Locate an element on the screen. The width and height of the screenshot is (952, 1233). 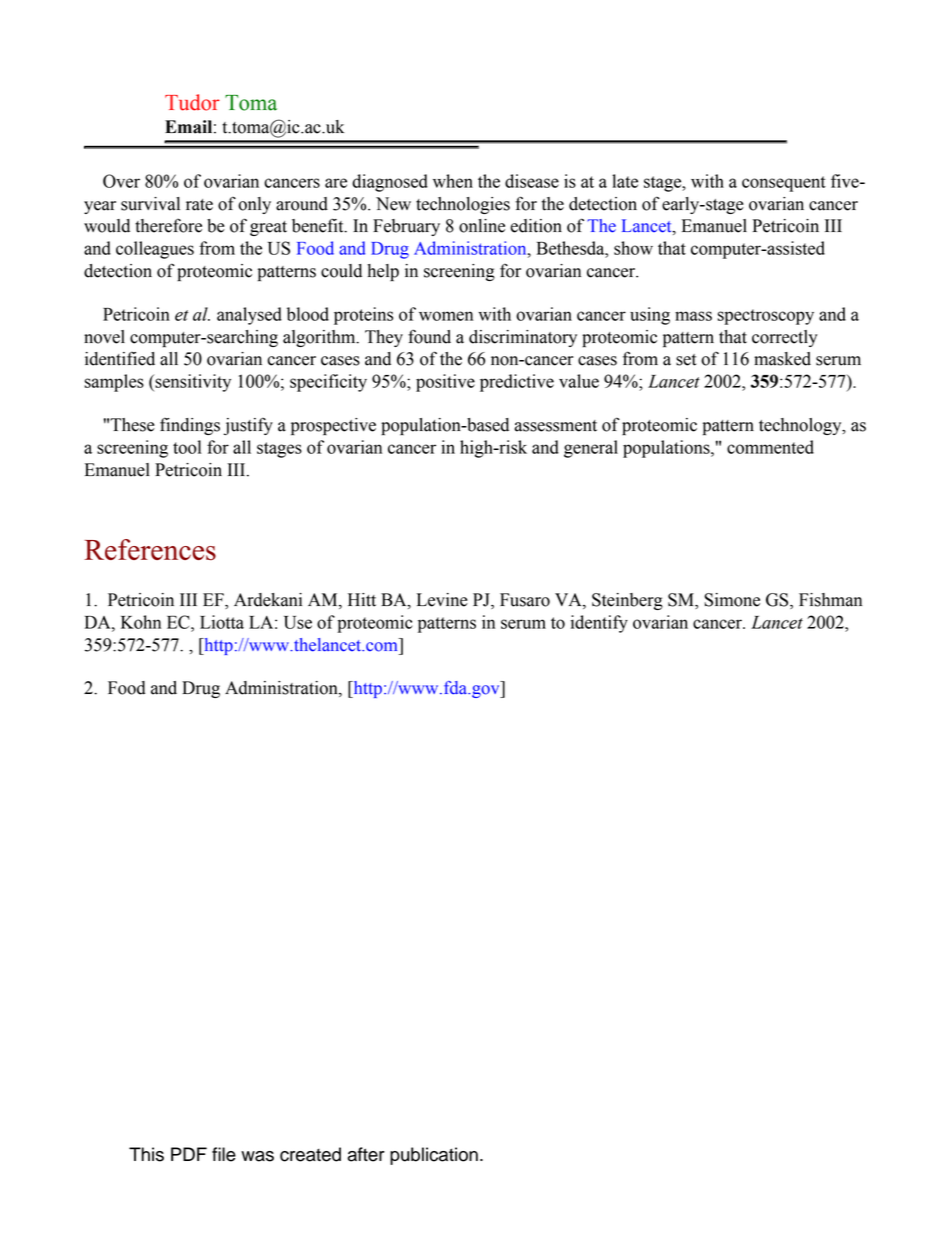
Kohn is located at coordinates (141, 622).
